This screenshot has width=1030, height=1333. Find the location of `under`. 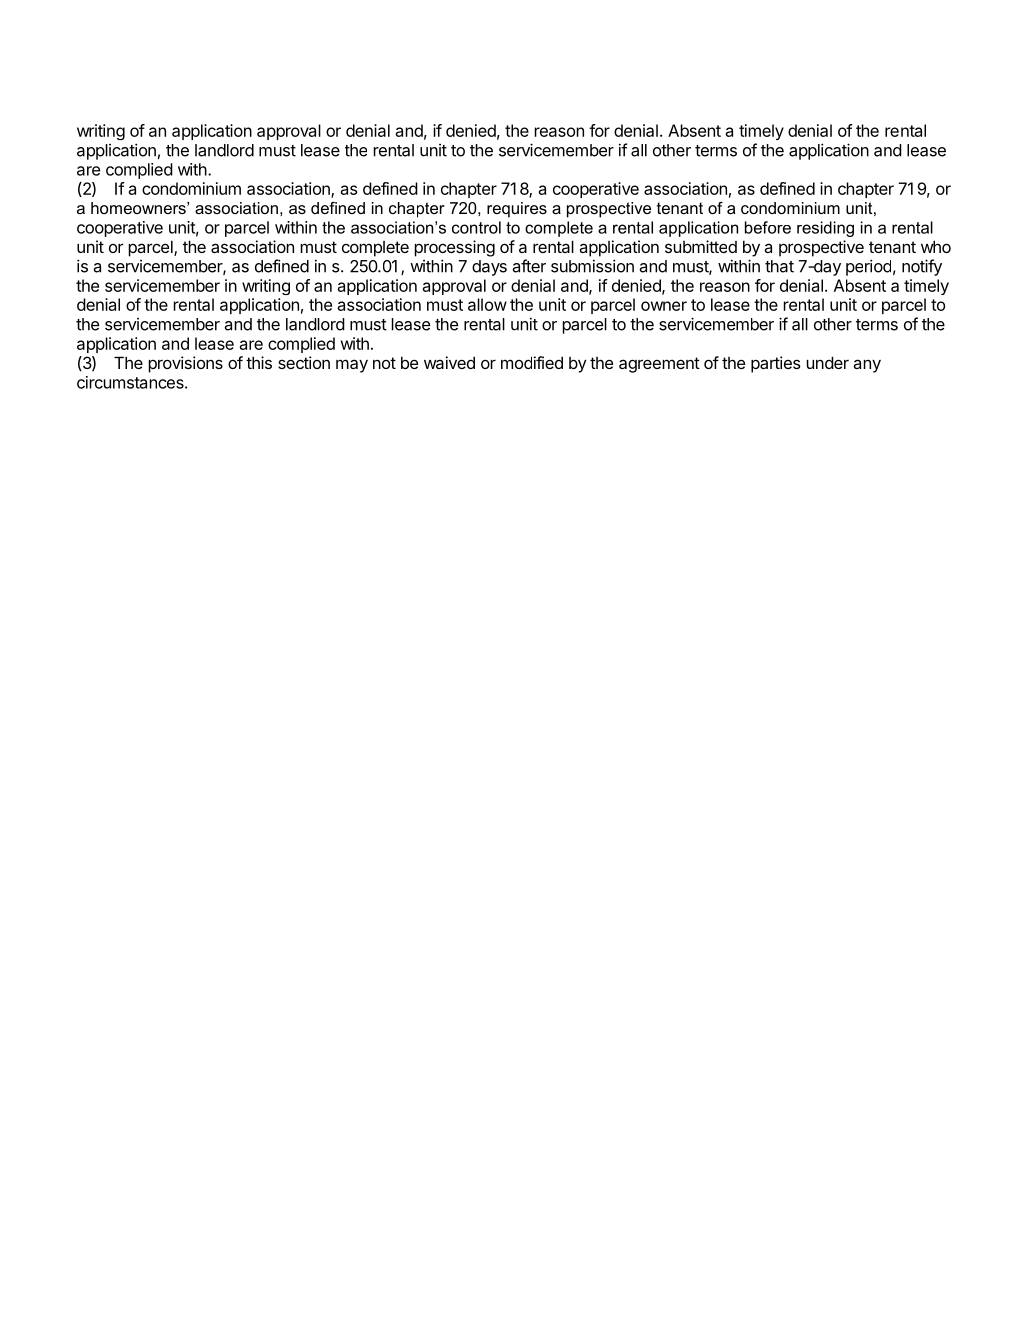

under is located at coordinates (827, 362).
